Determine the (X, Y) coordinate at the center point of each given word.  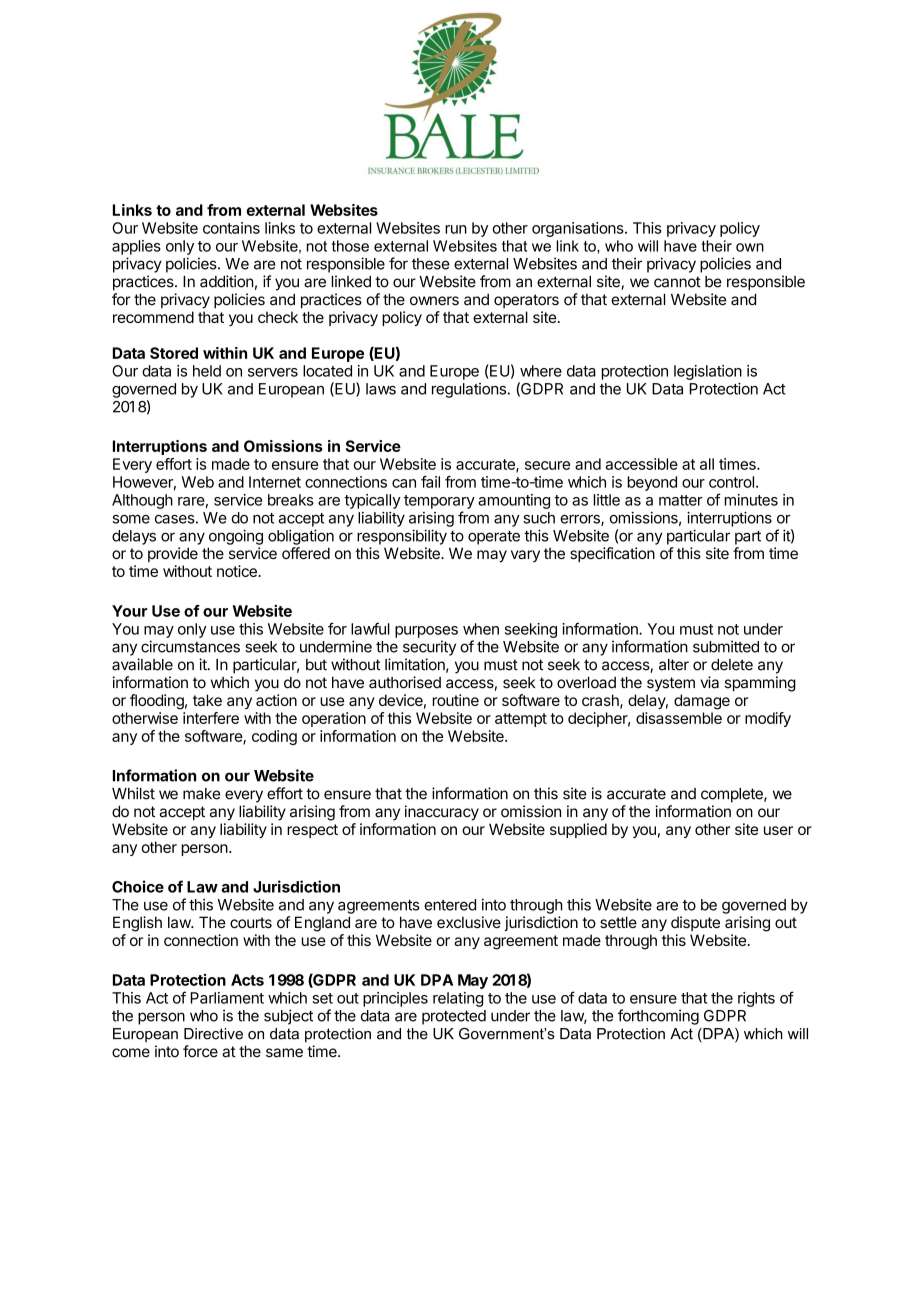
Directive (213, 1034)
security (429, 648)
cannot (677, 282)
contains (231, 228)
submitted (726, 646)
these (431, 264)
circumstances (190, 646)
